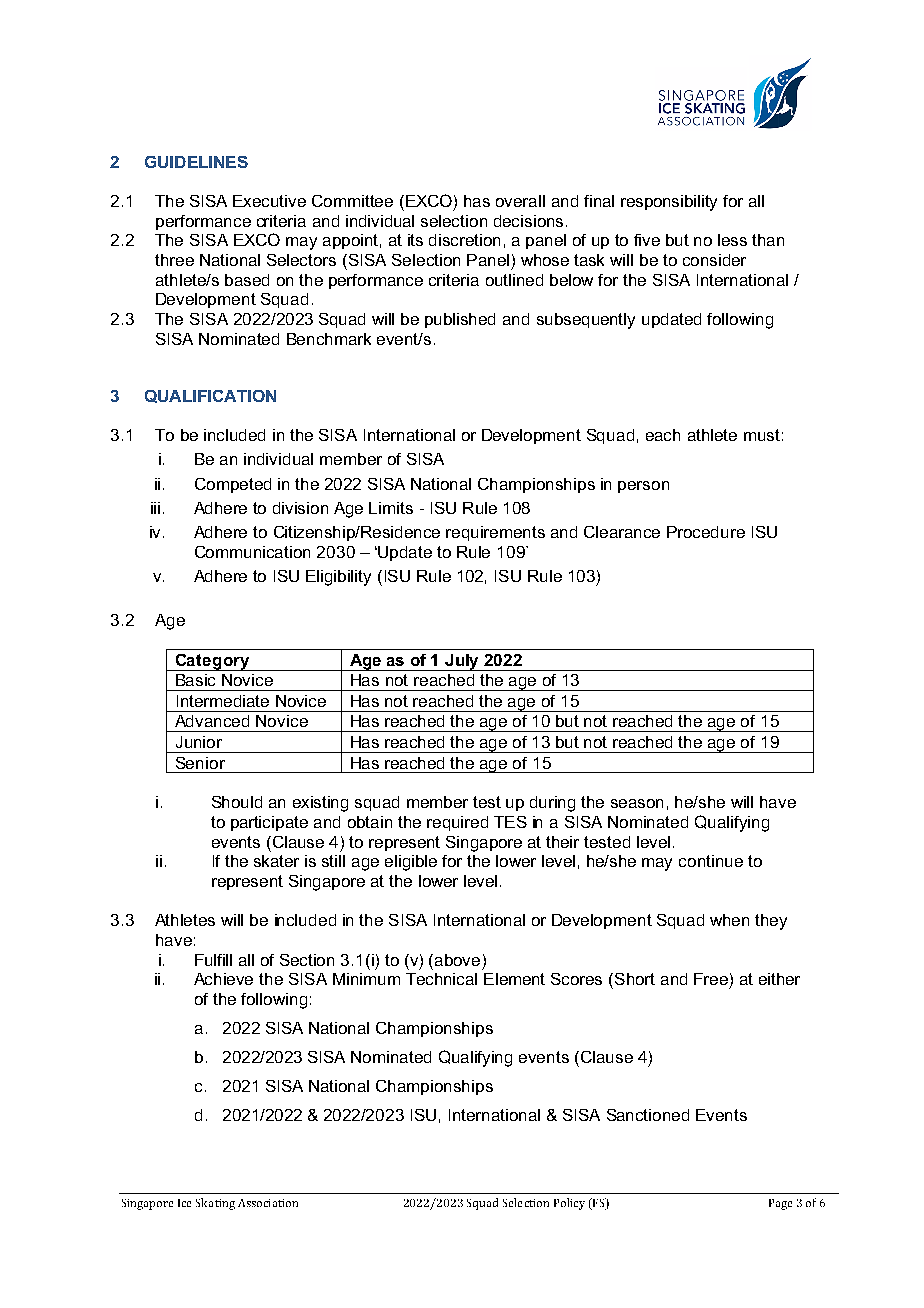 Image resolution: width=924 pixels, height=1308 pixels. Describe the element at coordinates (669, 203) in the screenshot. I see `responsibility` at that location.
